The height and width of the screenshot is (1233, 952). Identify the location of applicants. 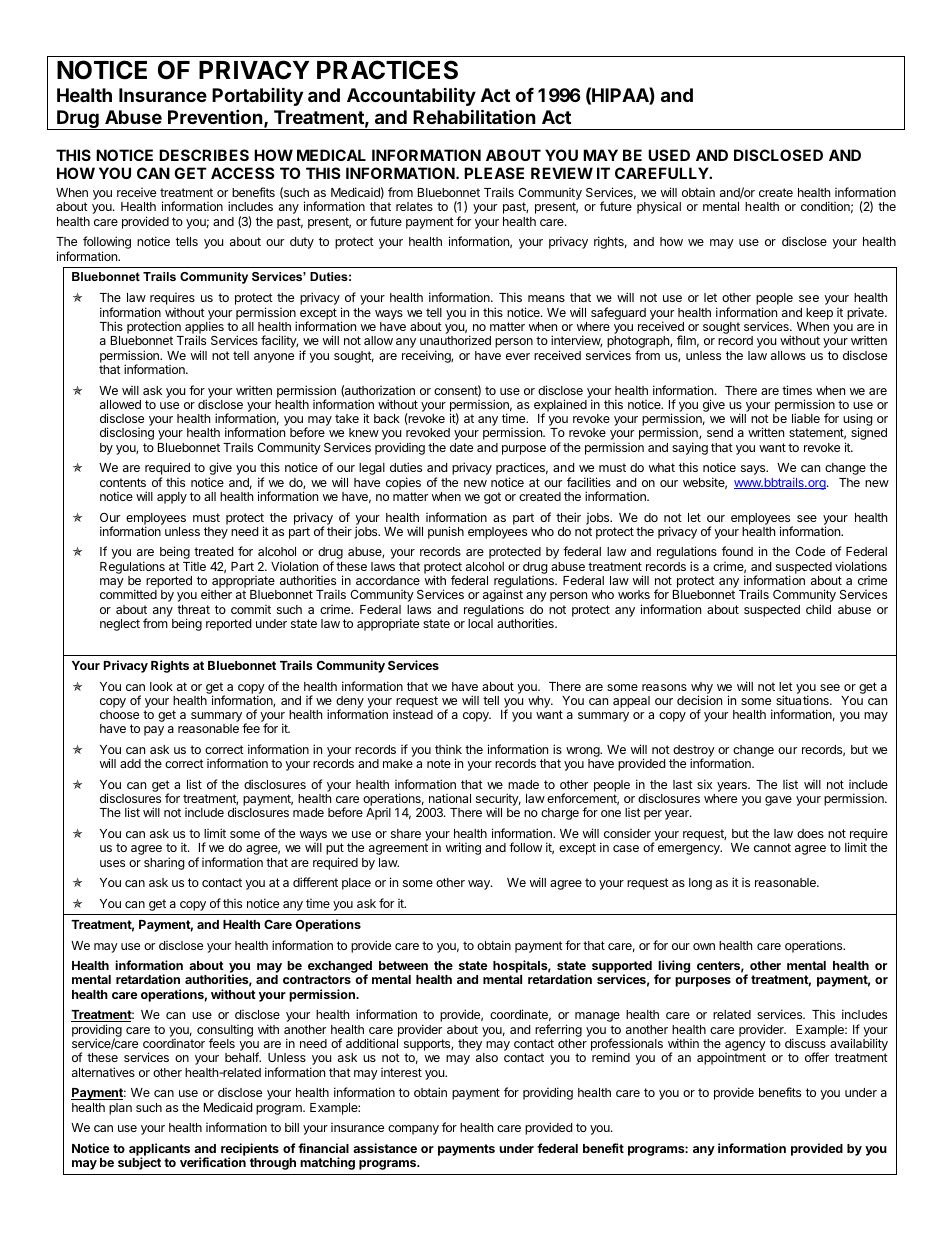
(159, 1150).
